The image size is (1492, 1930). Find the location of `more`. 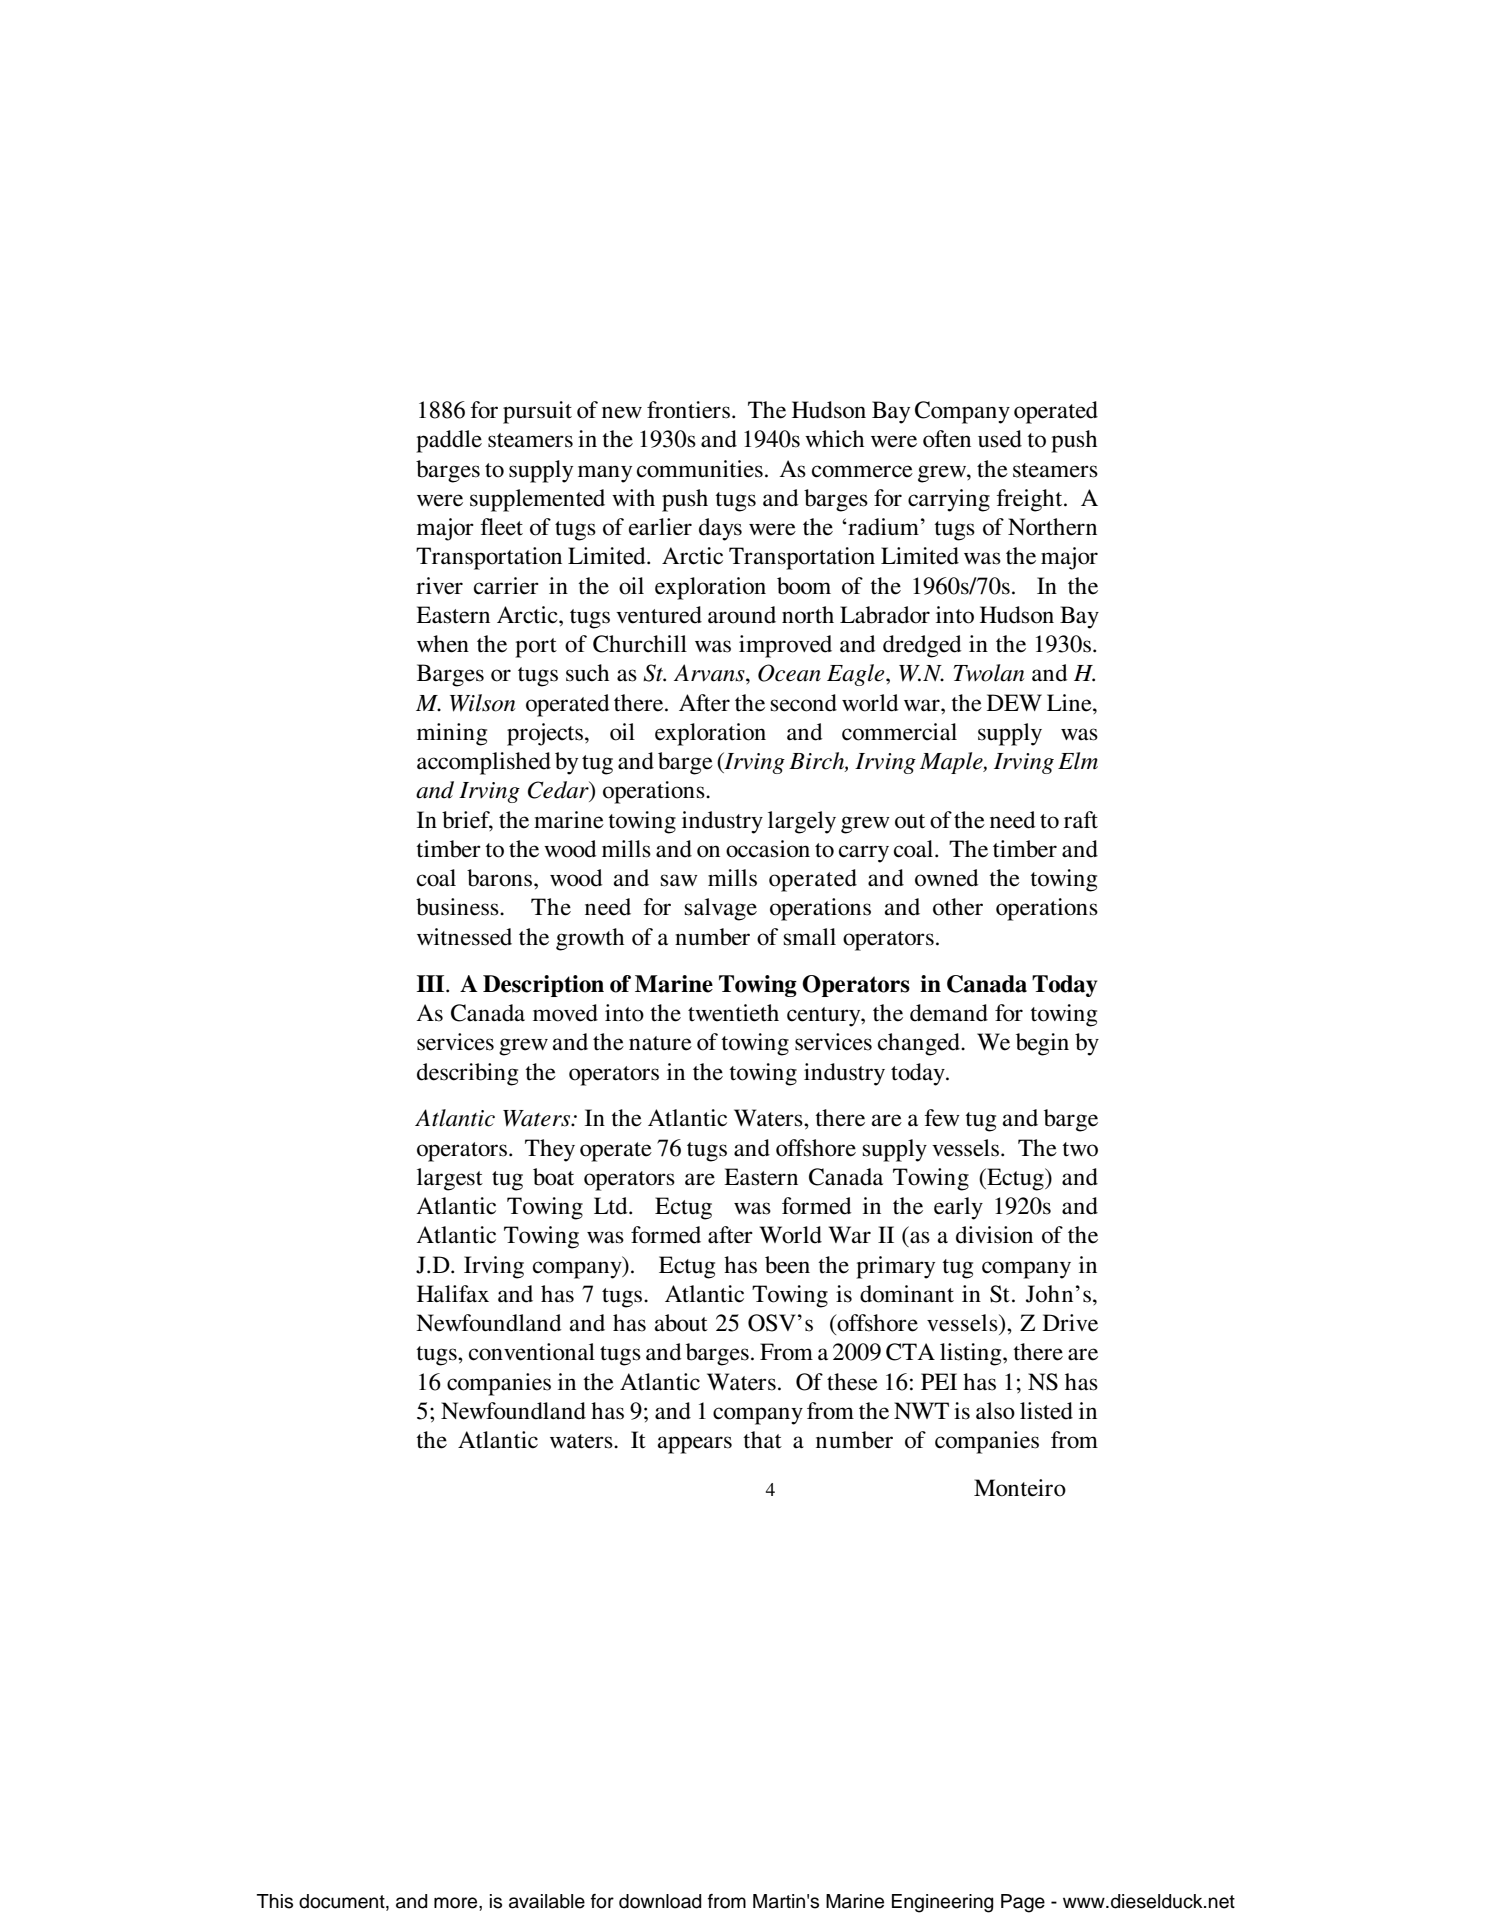

more is located at coordinates (457, 1903).
